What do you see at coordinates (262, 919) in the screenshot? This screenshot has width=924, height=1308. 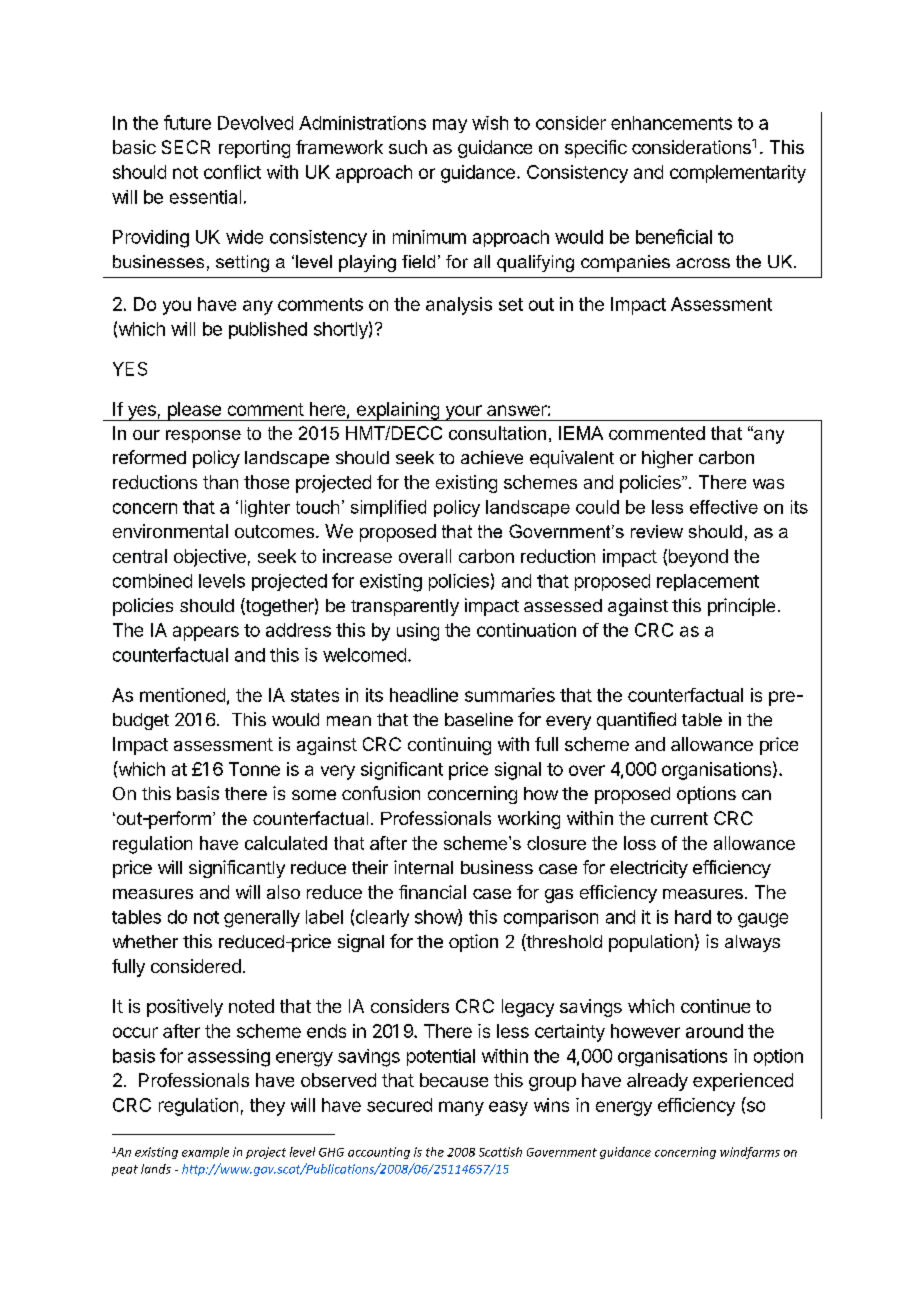 I see `generally` at bounding box center [262, 919].
